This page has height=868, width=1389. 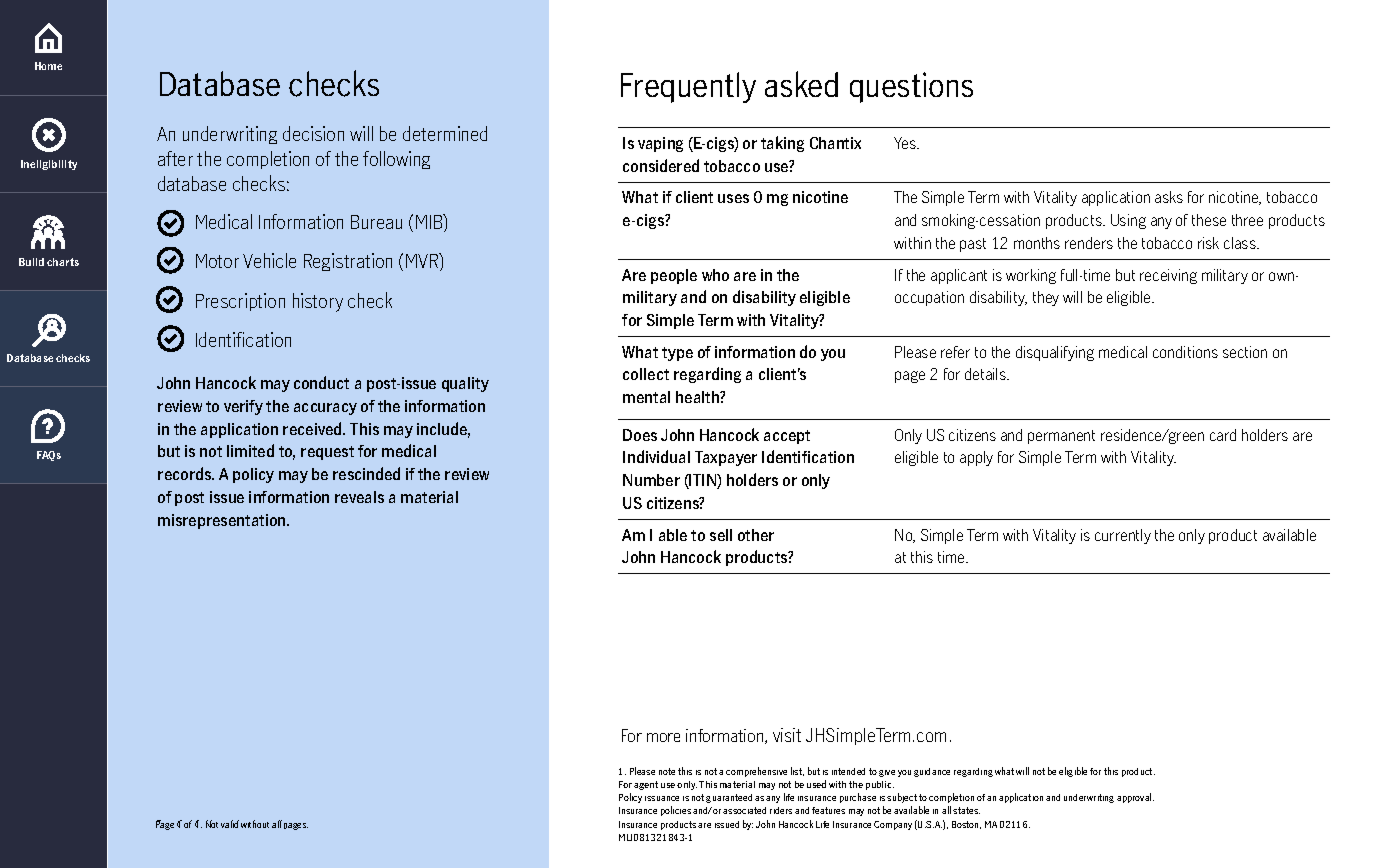 I want to click on questions, so click(x=911, y=87).
